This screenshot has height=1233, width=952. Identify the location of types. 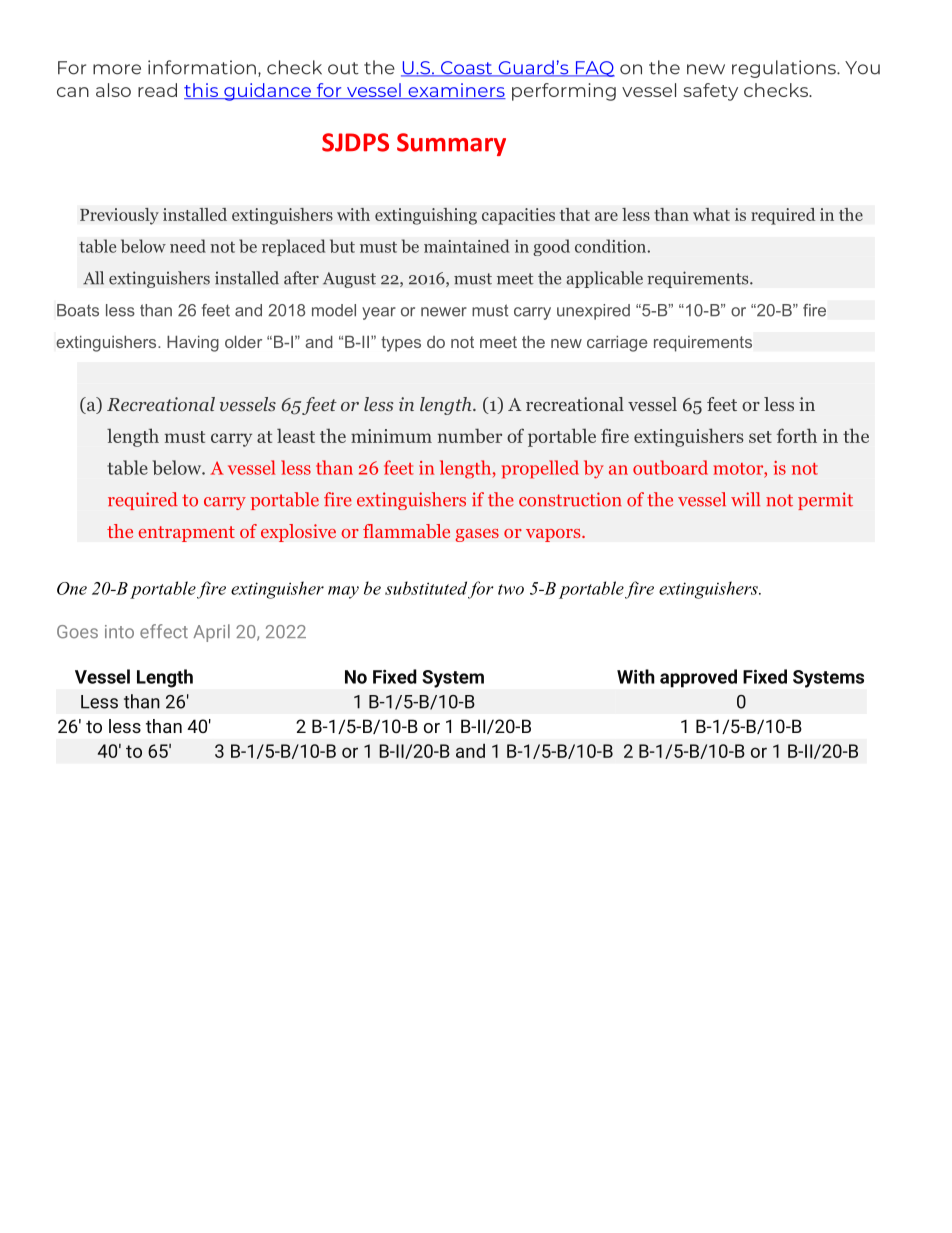
(401, 344).
